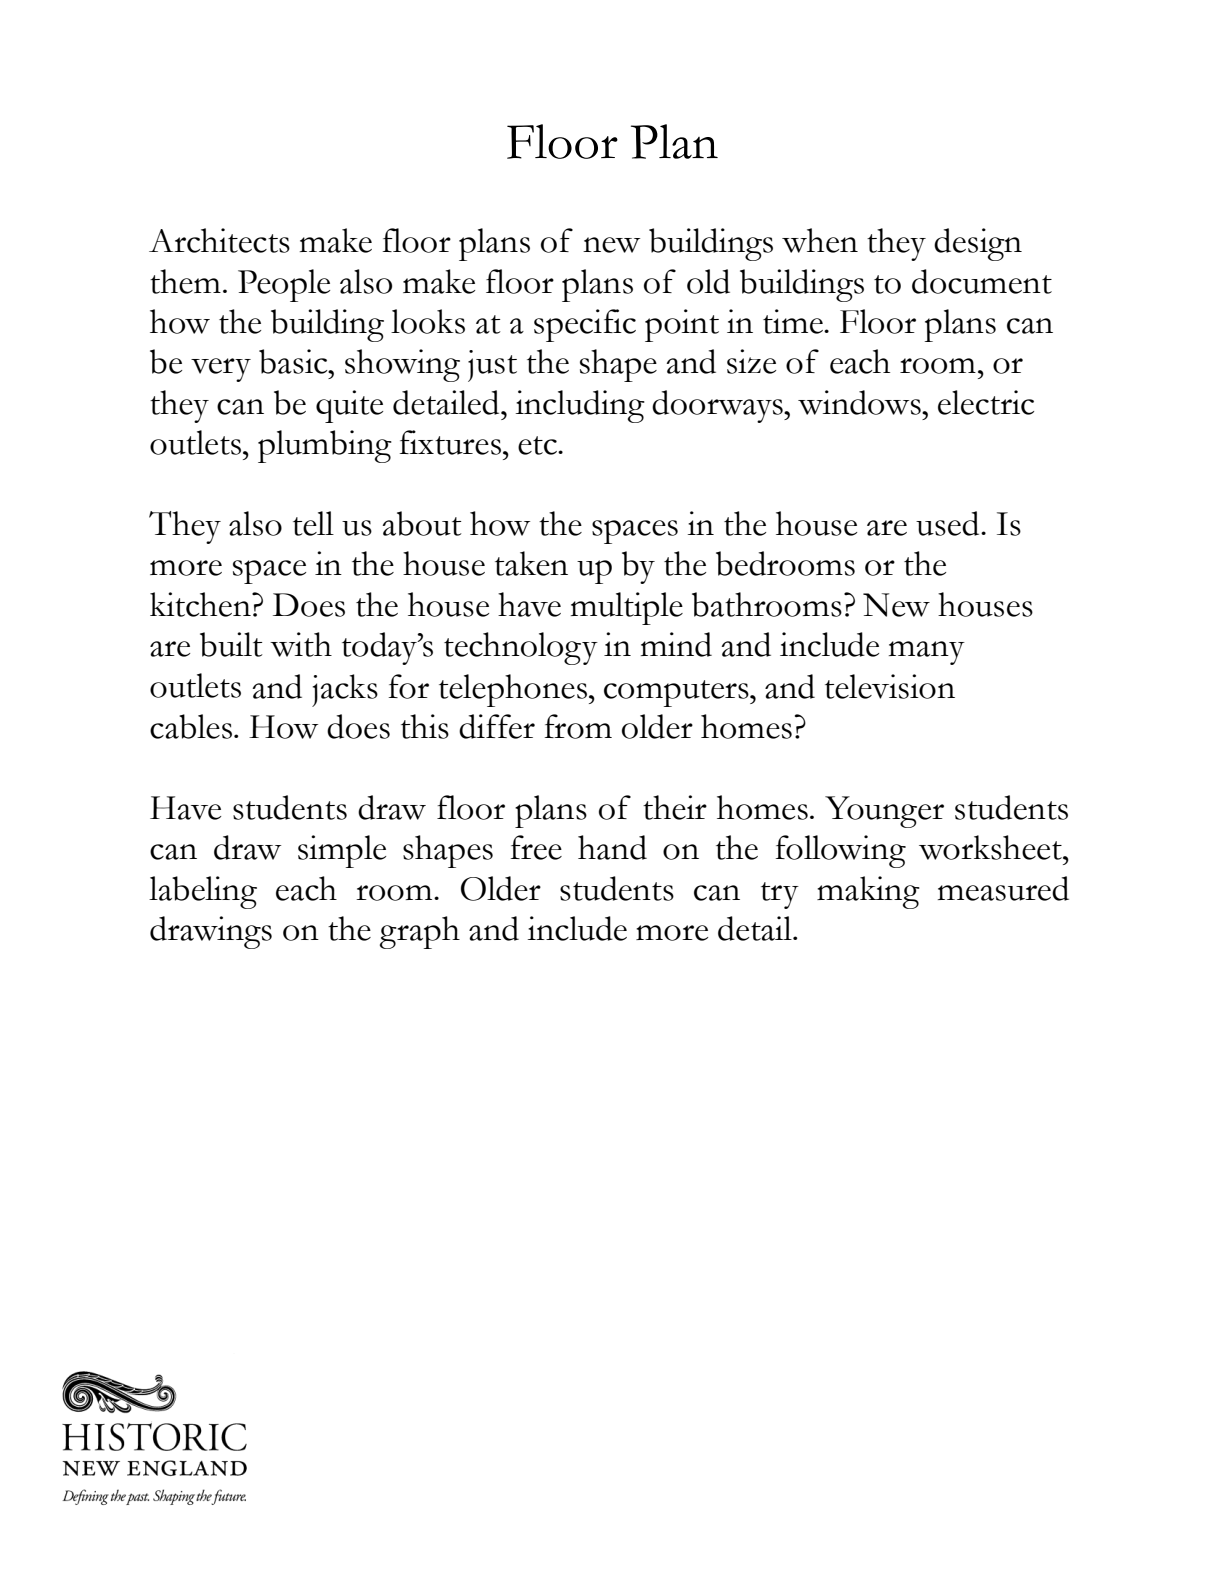 This page has width=1222, height=1581. What do you see at coordinates (325, 446) in the page?
I see `plumbing` at bounding box center [325, 446].
